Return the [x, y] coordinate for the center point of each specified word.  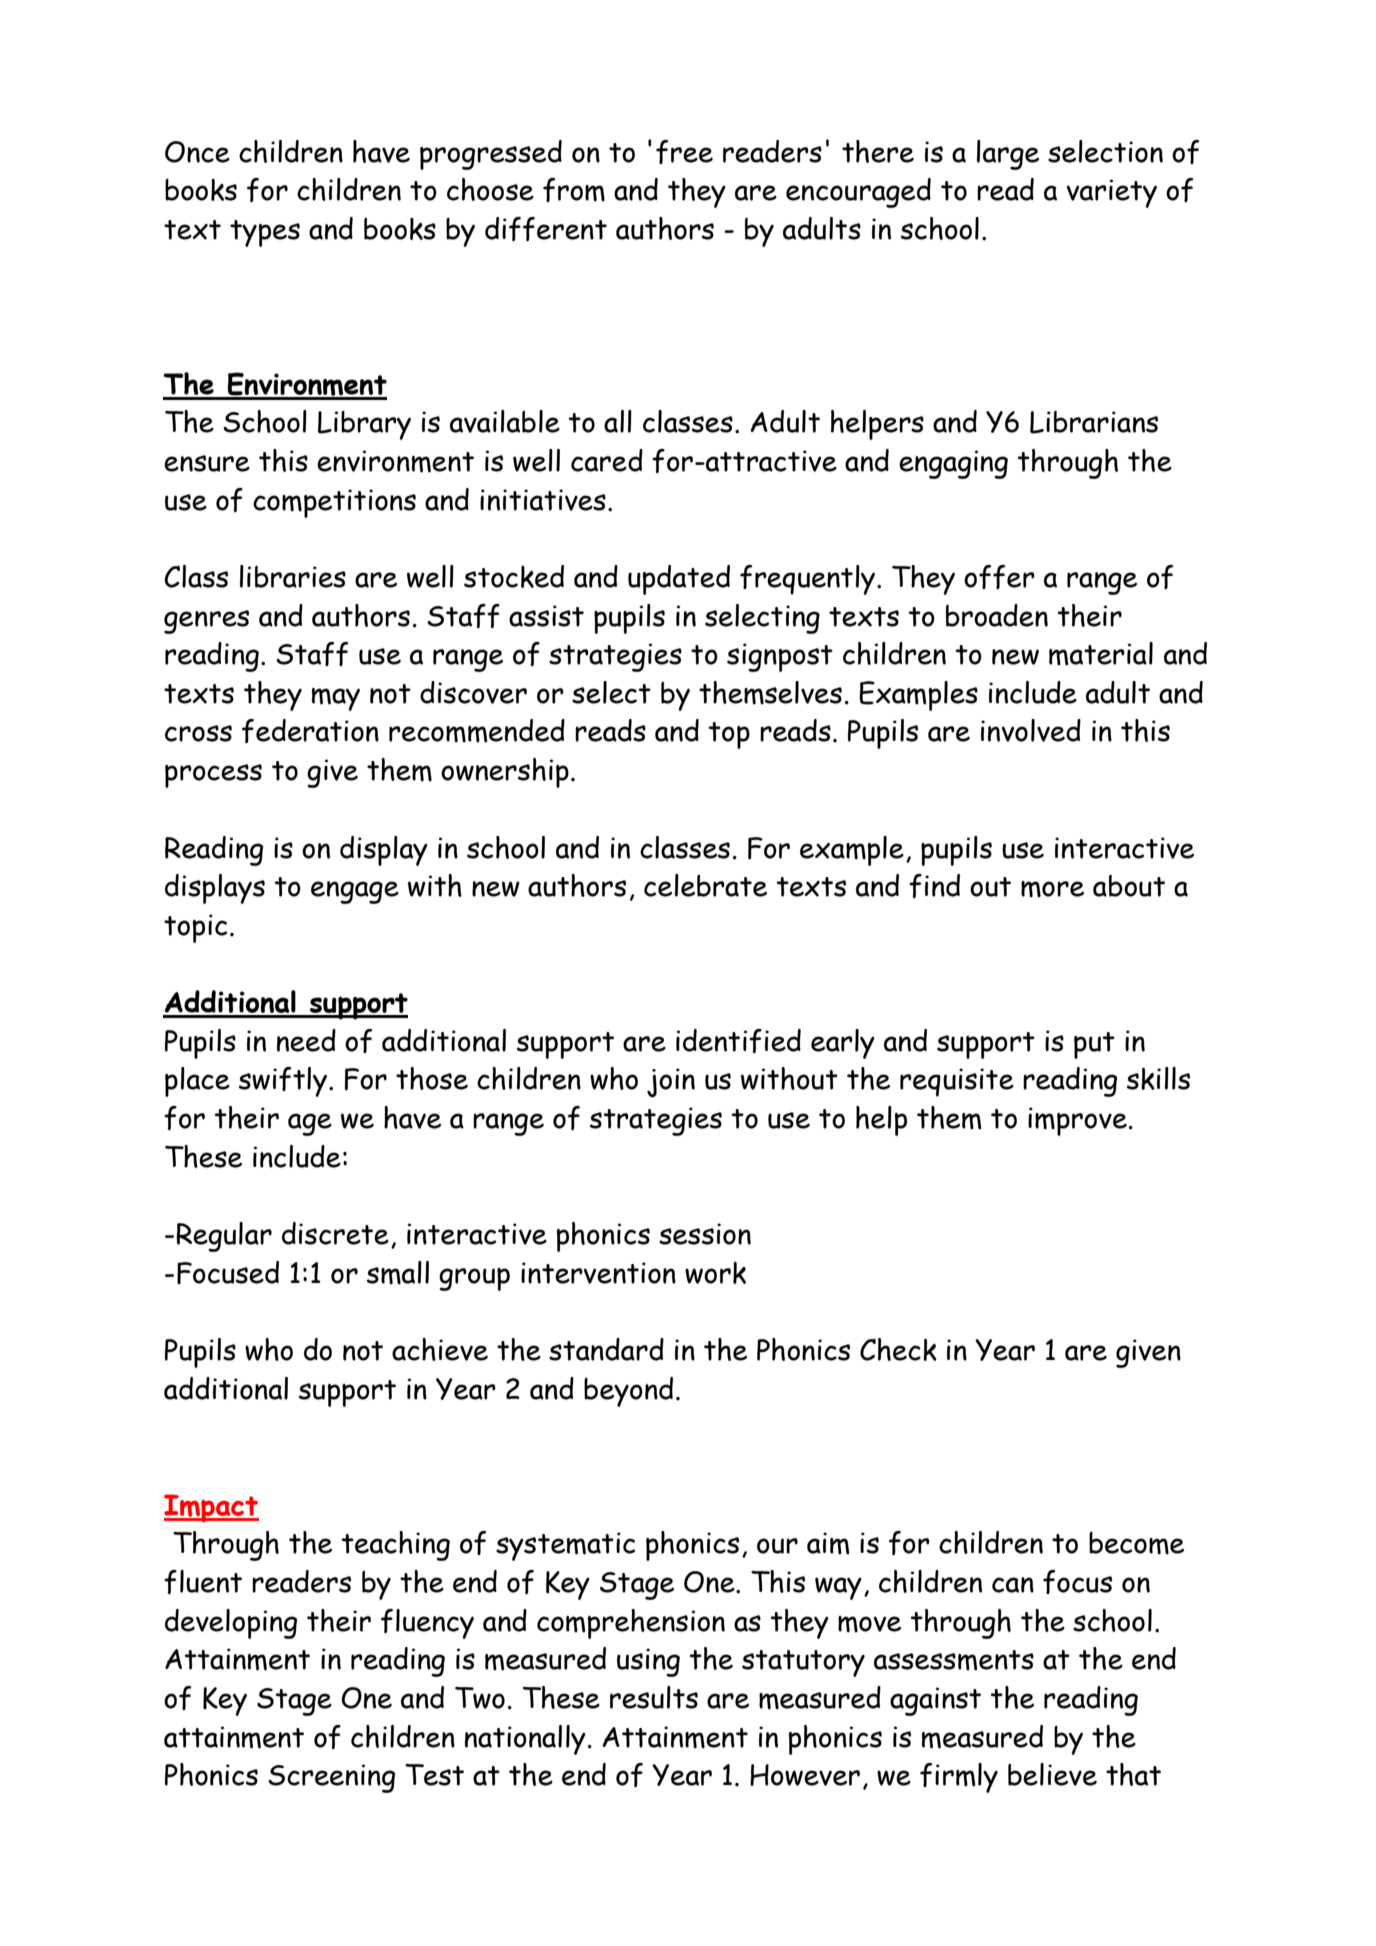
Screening [331, 1778]
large [1008, 155]
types [265, 233]
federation [310, 731]
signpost [780, 657]
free [684, 152]
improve [1077, 1121]
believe [1052, 1774]
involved [1031, 730]
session [705, 1234]
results [654, 1697]
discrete [335, 1233]
